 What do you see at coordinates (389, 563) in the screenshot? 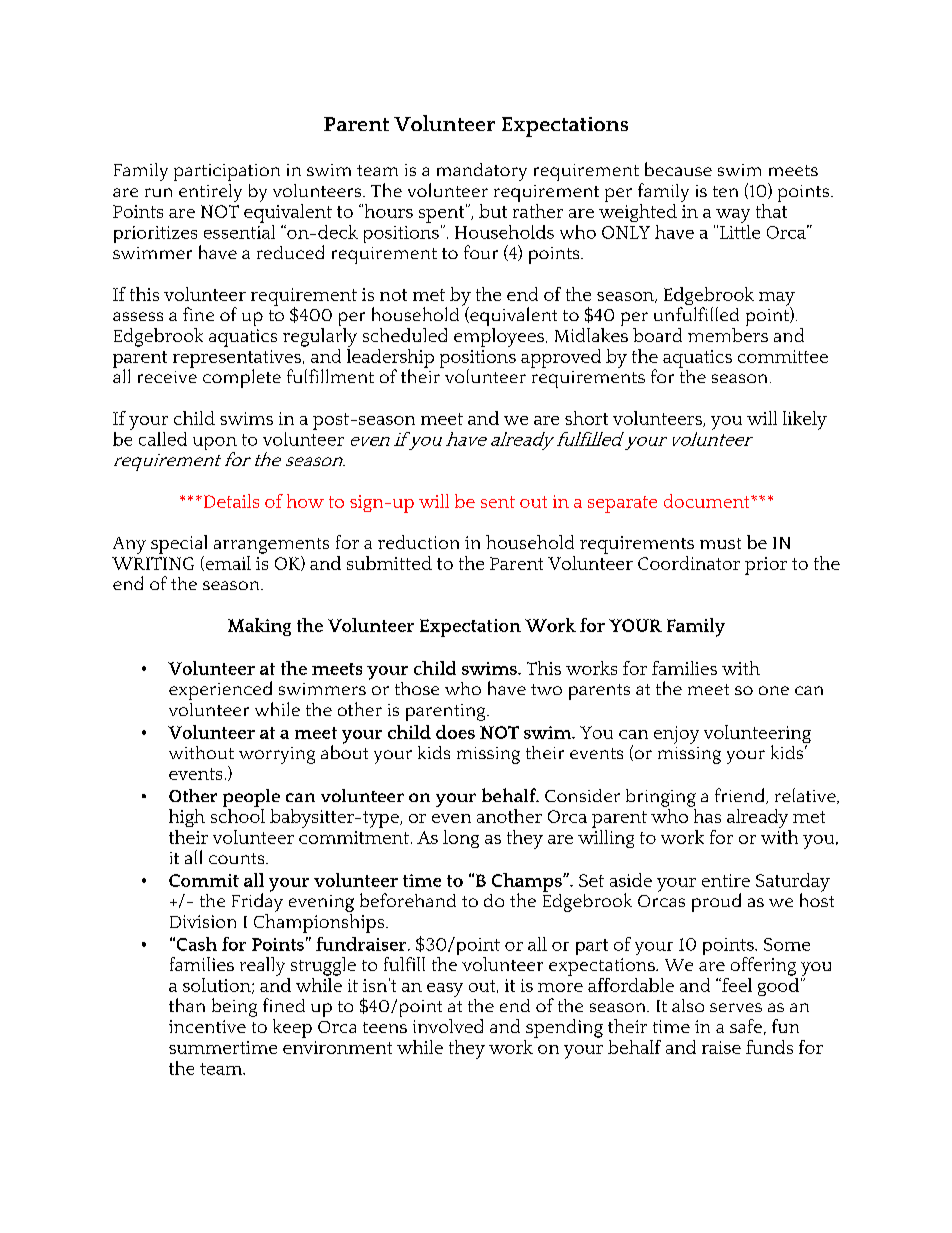
I see `submitted` at bounding box center [389, 563].
